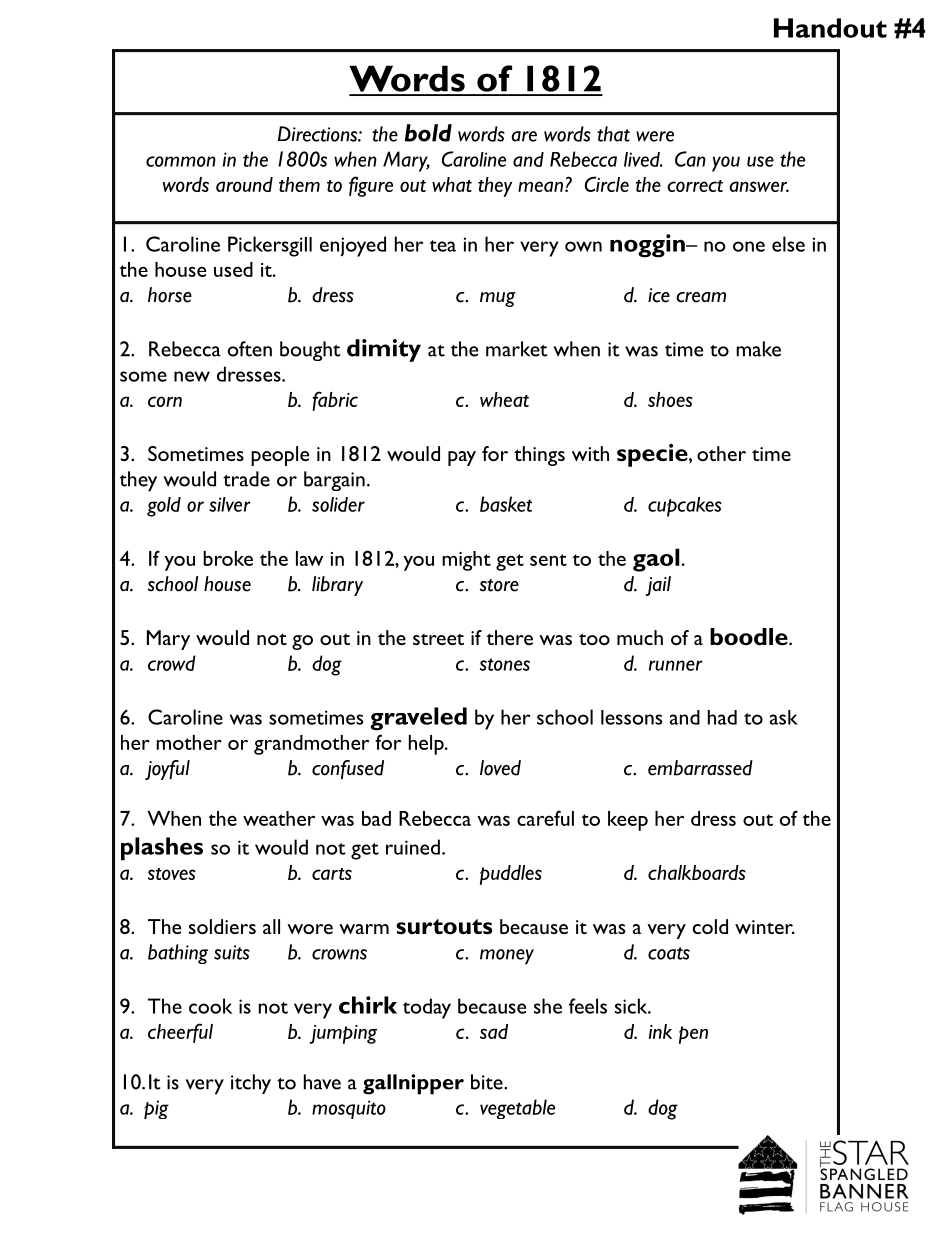 This screenshot has width=952, height=1233. Describe the element at coordinates (488, 1082) in the screenshot. I see `bite` at that location.
